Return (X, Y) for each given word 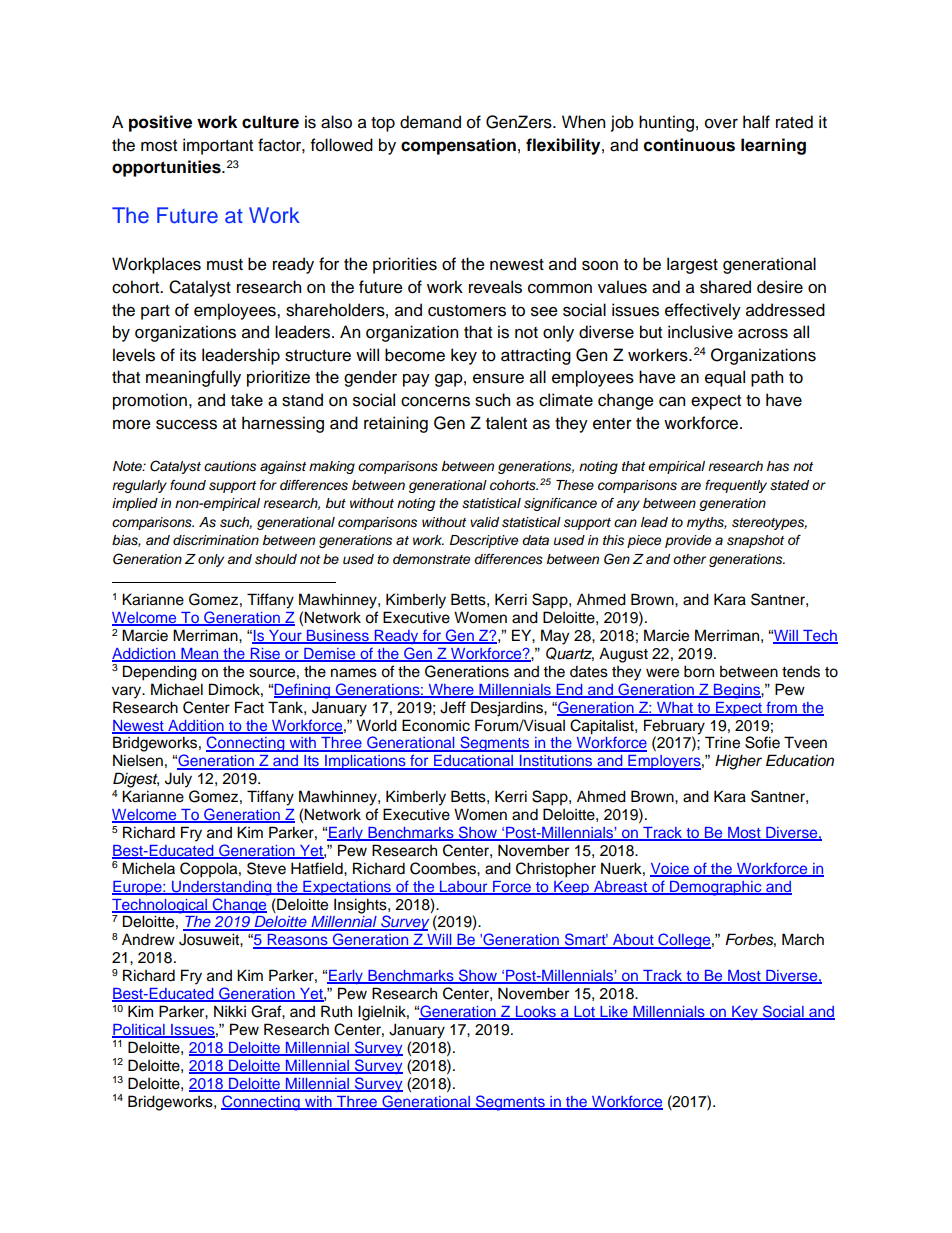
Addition (196, 726)
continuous (689, 145)
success (186, 424)
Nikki (230, 1011)
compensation (458, 146)
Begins (737, 691)
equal (725, 378)
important (218, 146)
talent (506, 423)
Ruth (336, 1011)
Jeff (453, 707)
